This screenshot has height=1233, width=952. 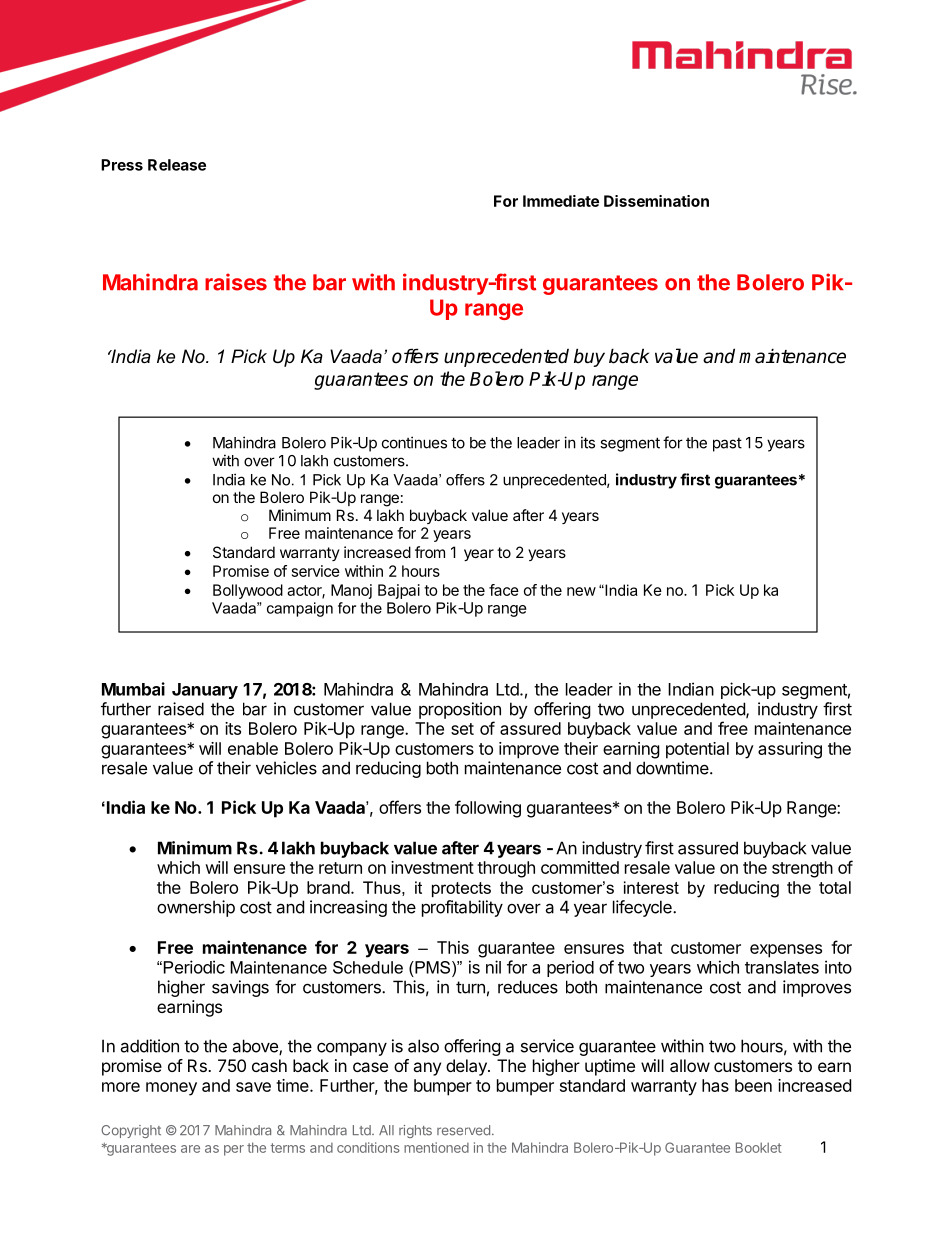 What do you see at coordinates (727, 445) in the screenshot?
I see `past` at bounding box center [727, 445].
